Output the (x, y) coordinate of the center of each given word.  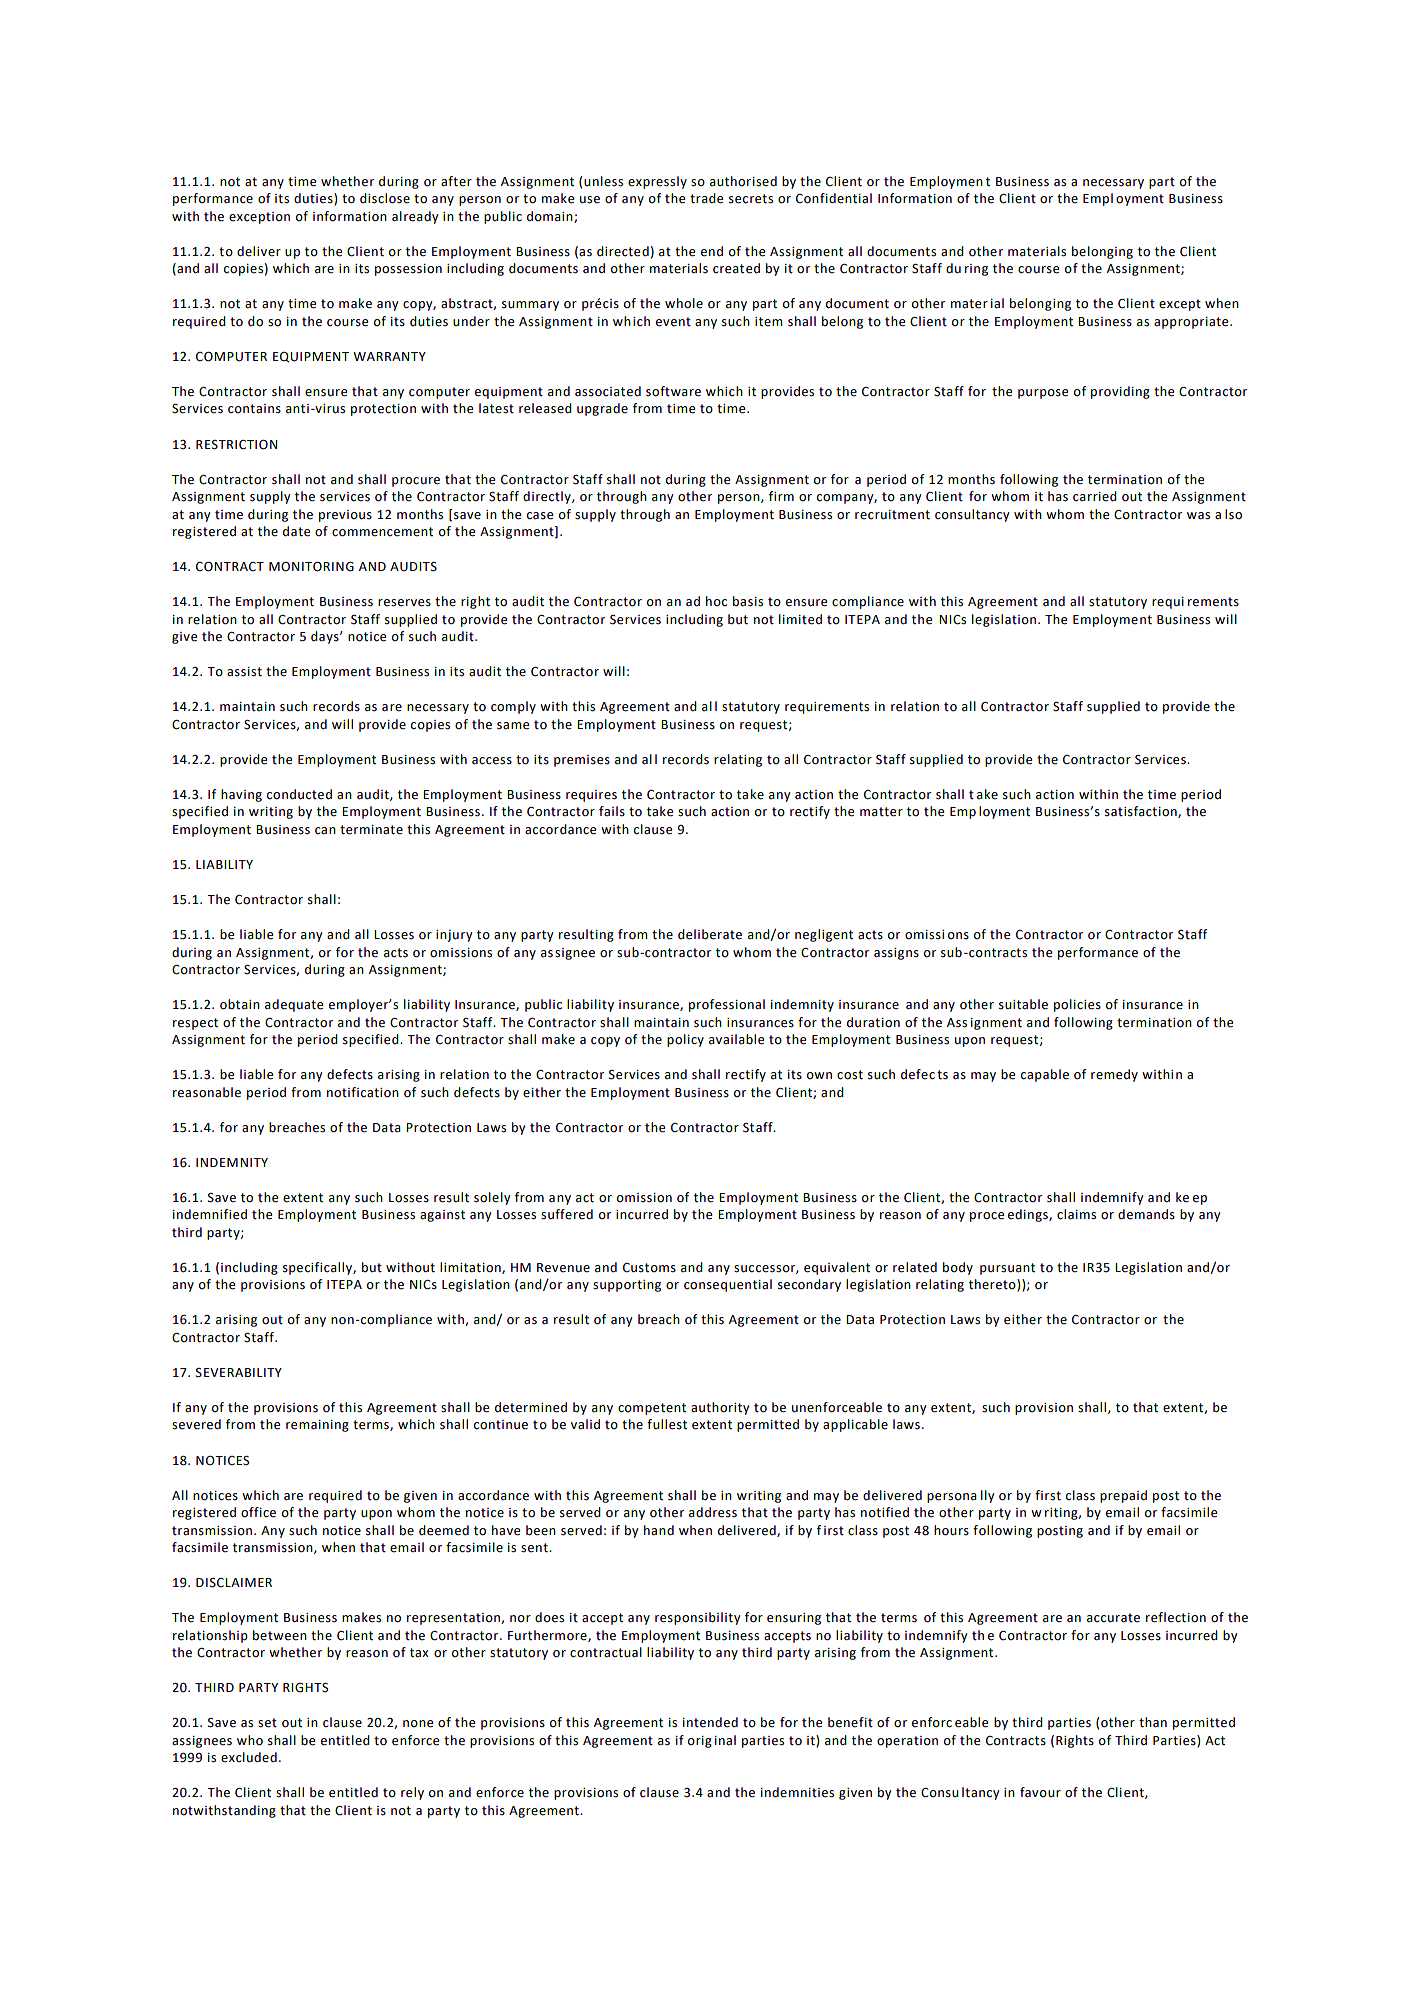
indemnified (210, 1214)
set (267, 1723)
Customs (649, 1268)
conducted (299, 794)
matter (881, 812)
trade (706, 198)
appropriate (1192, 323)
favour (1040, 1792)
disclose (385, 198)
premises (582, 761)
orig (700, 1742)
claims (1076, 1214)
